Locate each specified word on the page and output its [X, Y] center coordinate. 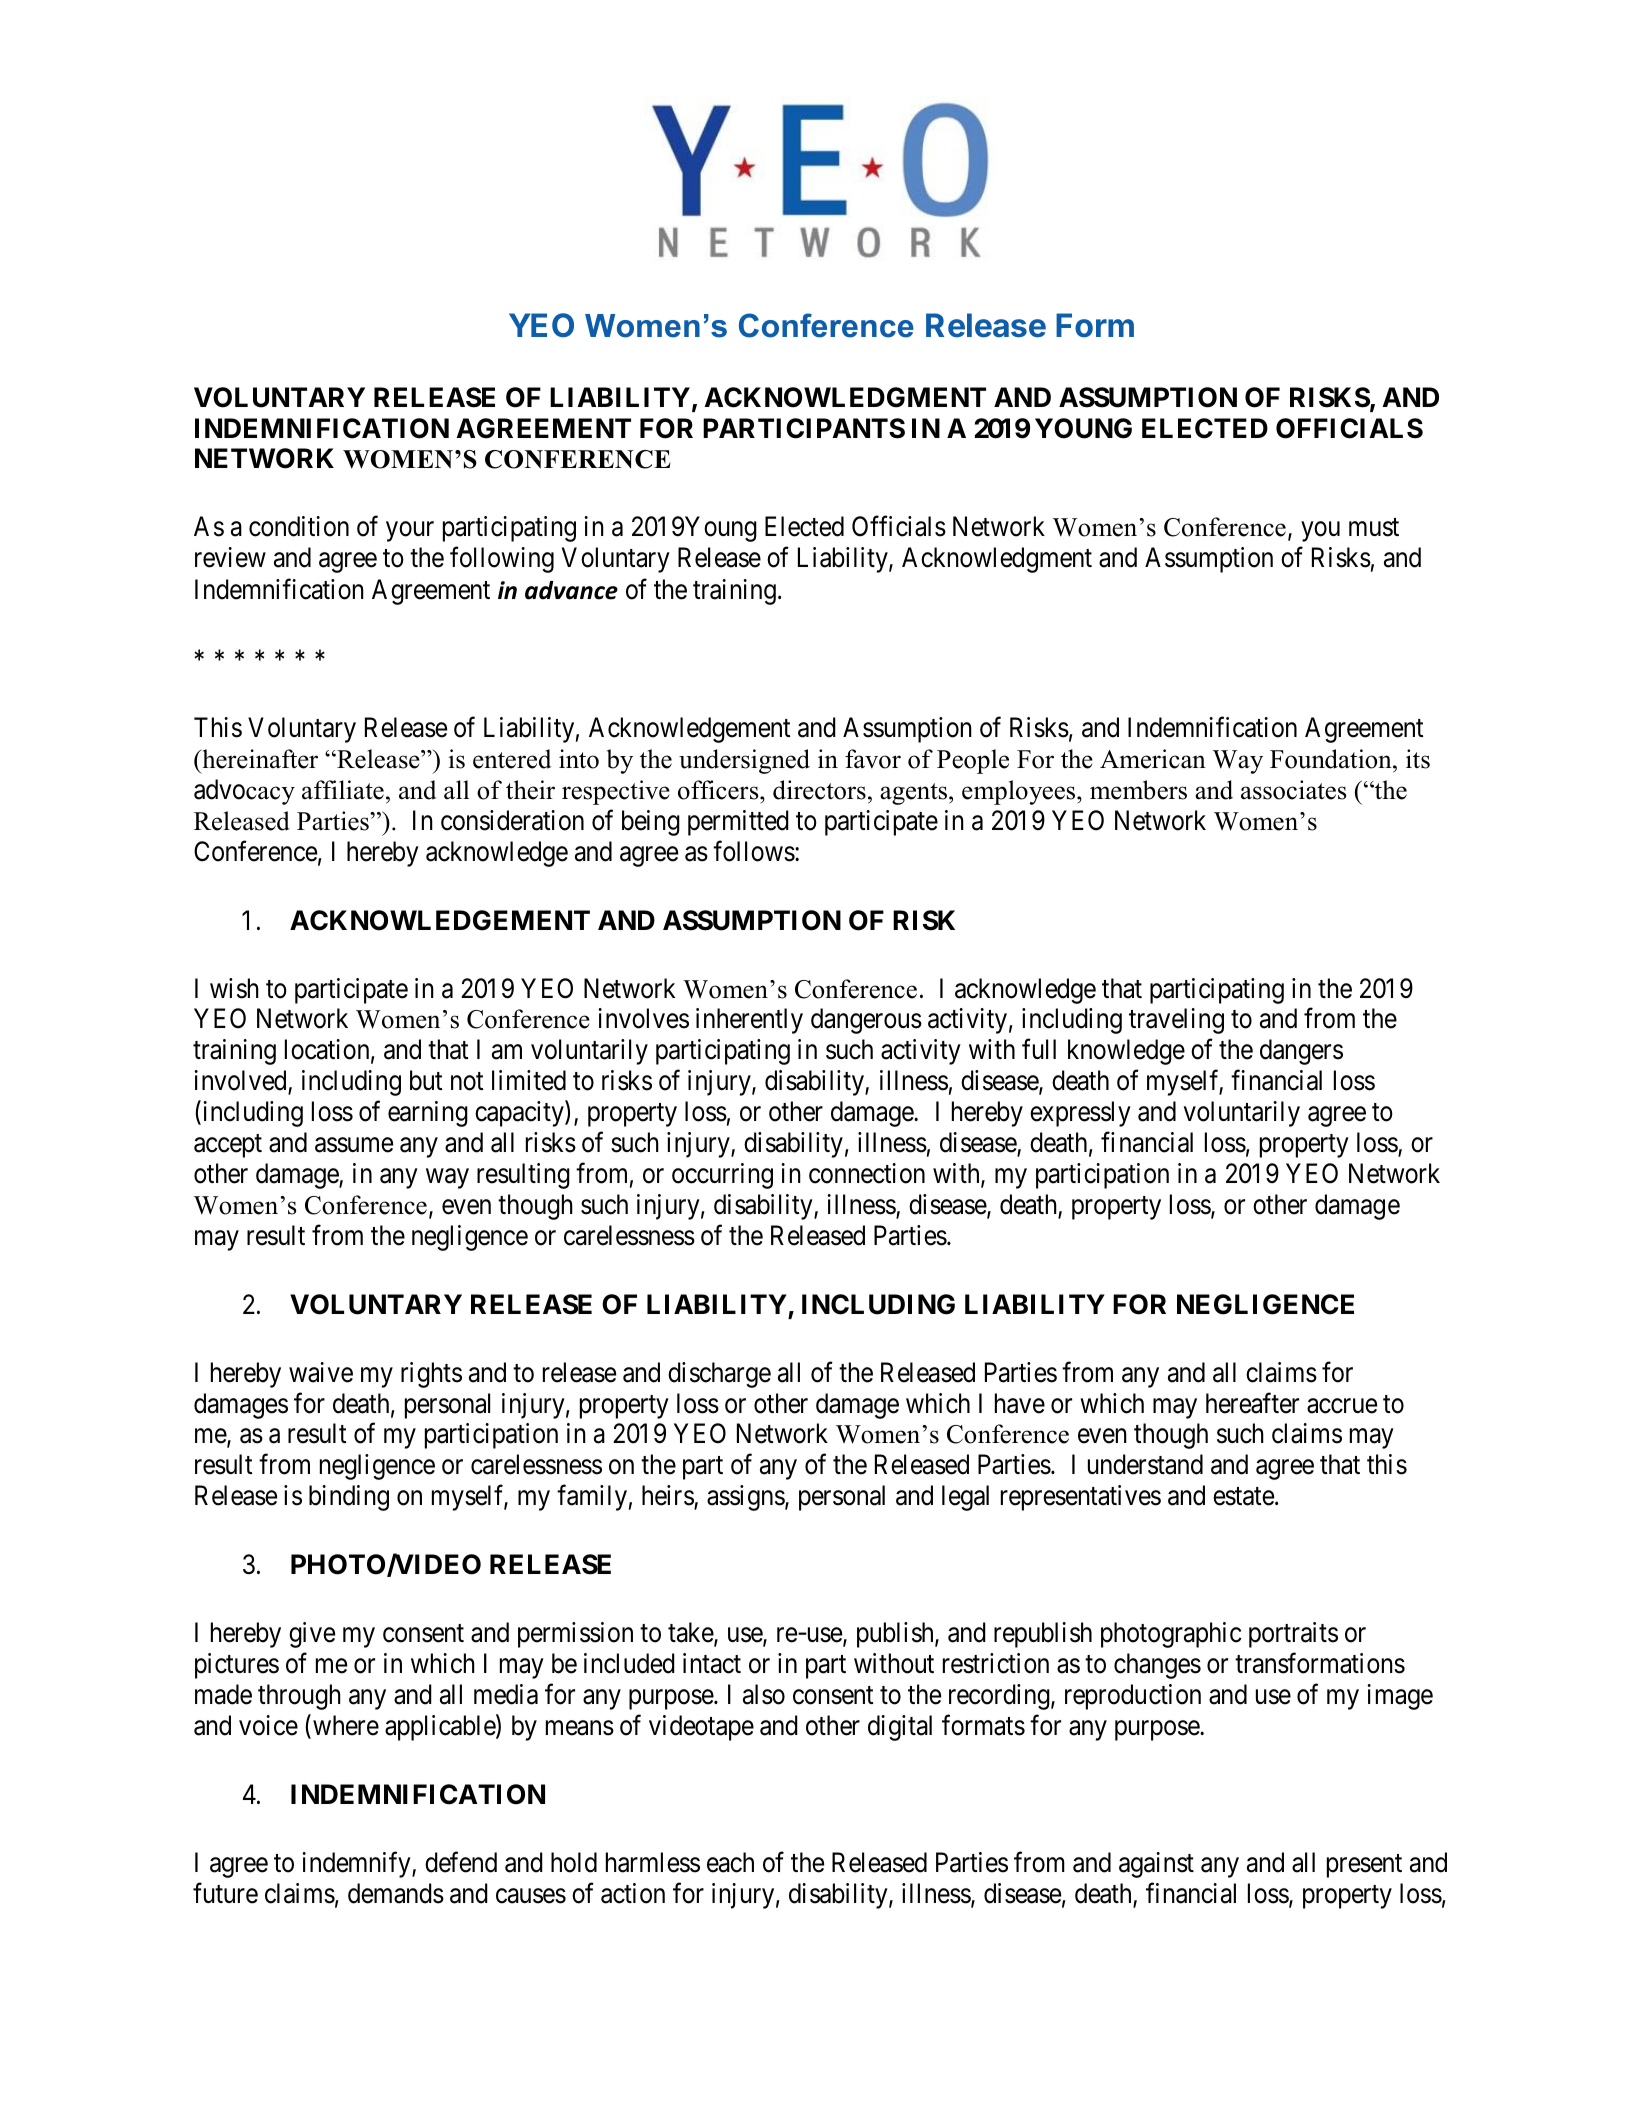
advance [571, 590]
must [1374, 528]
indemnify [357, 1865]
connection [867, 1173]
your [410, 532]
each [730, 1862]
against [1156, 1865]
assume [354, 1145]
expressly [1080, 1114]
